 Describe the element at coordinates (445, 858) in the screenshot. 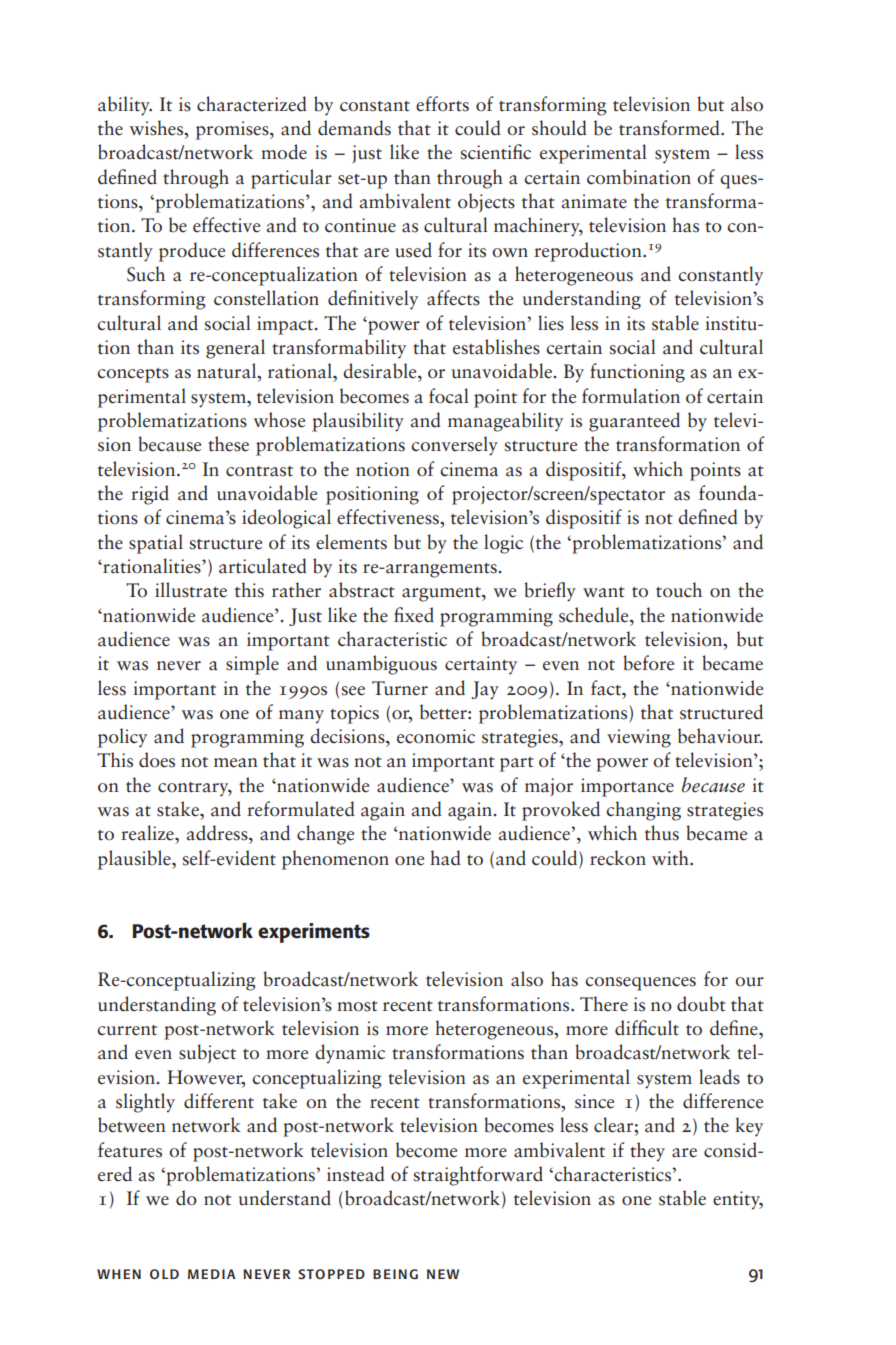

I see `had` at that location.
